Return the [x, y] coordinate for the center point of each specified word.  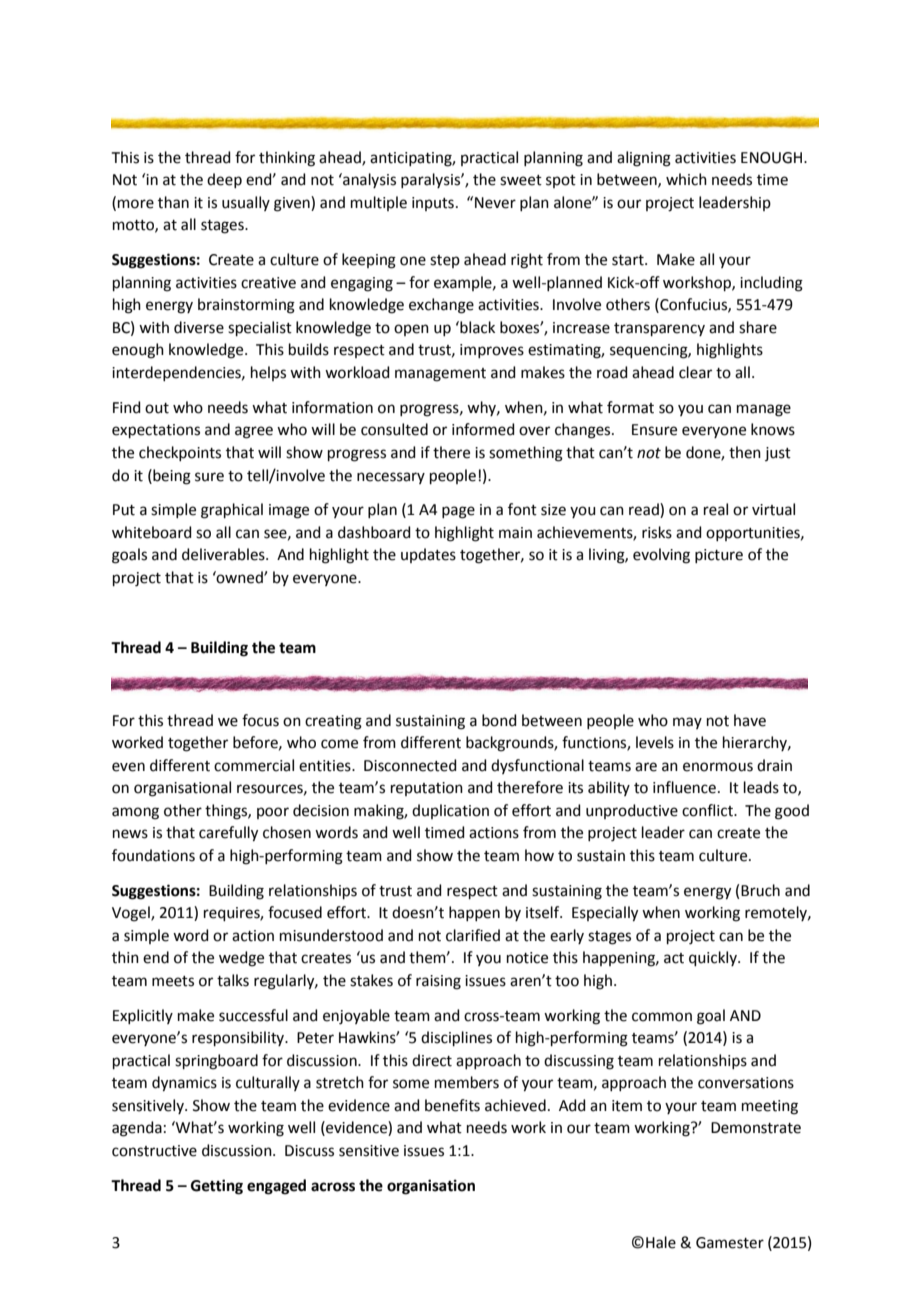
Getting [217, 1187]
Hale [661, 1242]
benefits [452, 1105]
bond [499, 720]
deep [224, 180]
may [687, 723]
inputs [433, 204]
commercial [254, 765]
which [686, 179]
